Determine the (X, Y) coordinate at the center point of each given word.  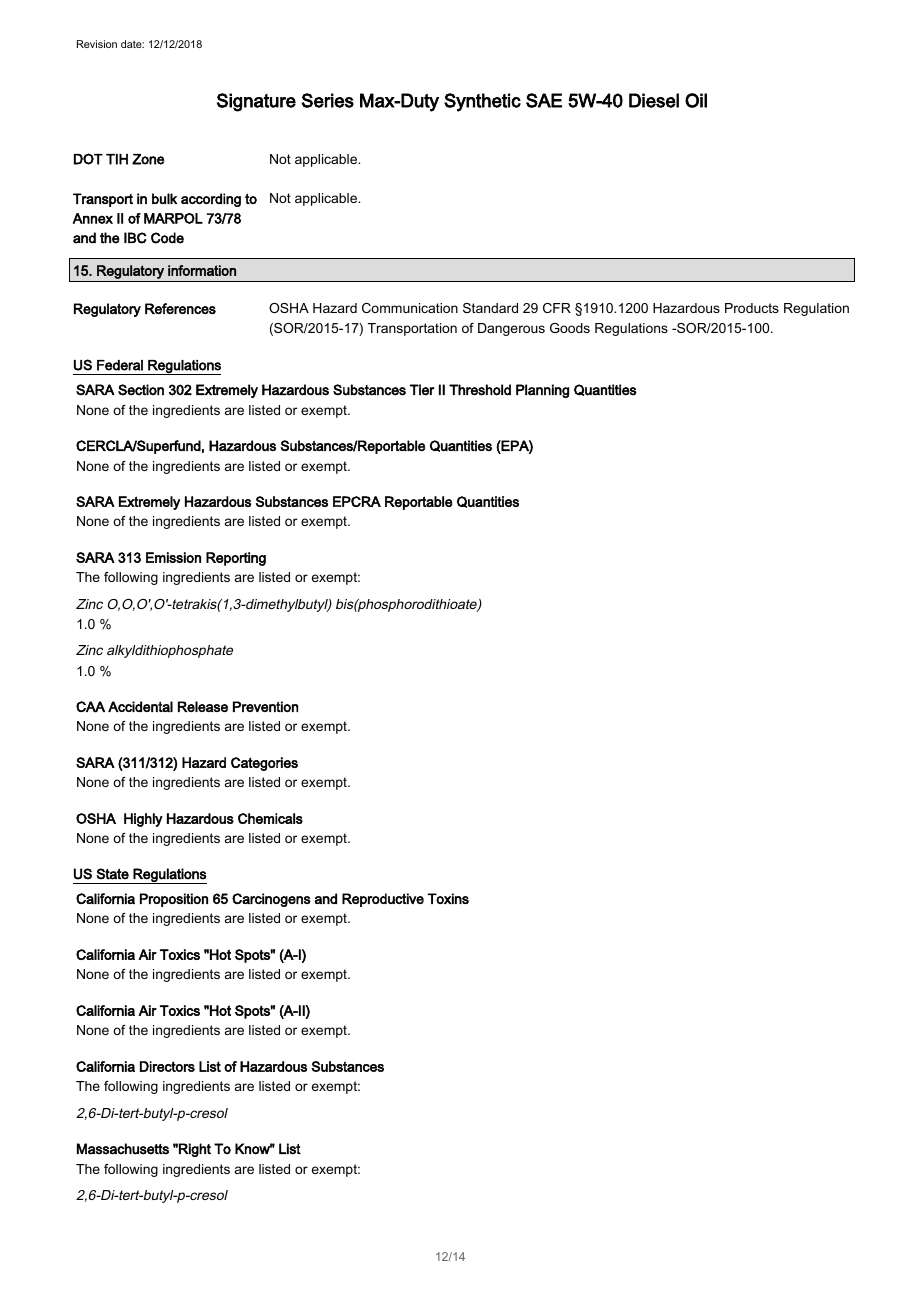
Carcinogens (271, 900)
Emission (173, 557)
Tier (422, 390)
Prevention (265, 706)
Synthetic (482, 102)
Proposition (174, 900)
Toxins (448, 898)
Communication (410, 308)
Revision (97, 44)
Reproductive (383, 900)
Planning (542, 391)
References (180, 308)
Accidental (140, 706)
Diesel (654, 100)
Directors (167, 1066)
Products (752, 308)
